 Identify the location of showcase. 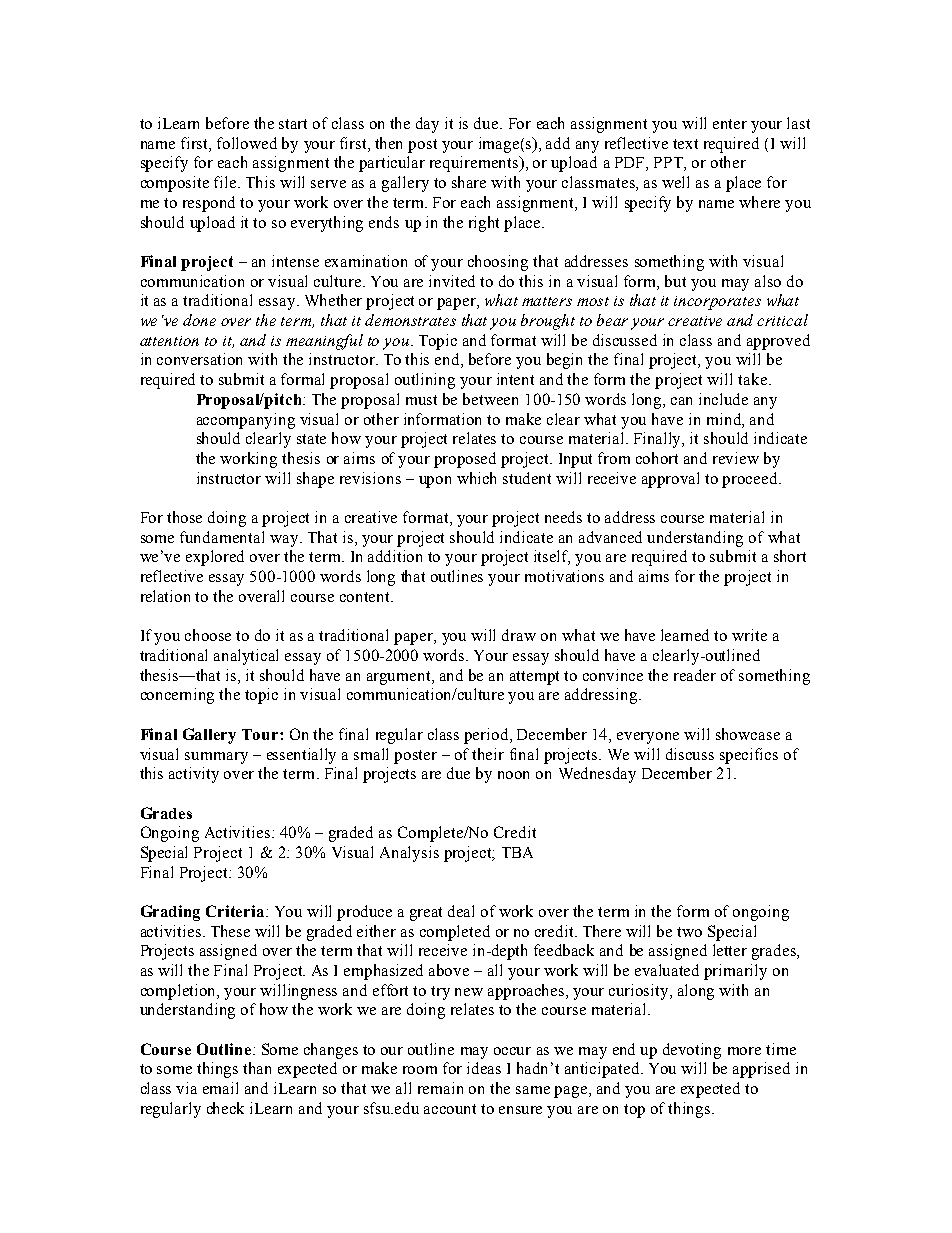
(748, 734).
